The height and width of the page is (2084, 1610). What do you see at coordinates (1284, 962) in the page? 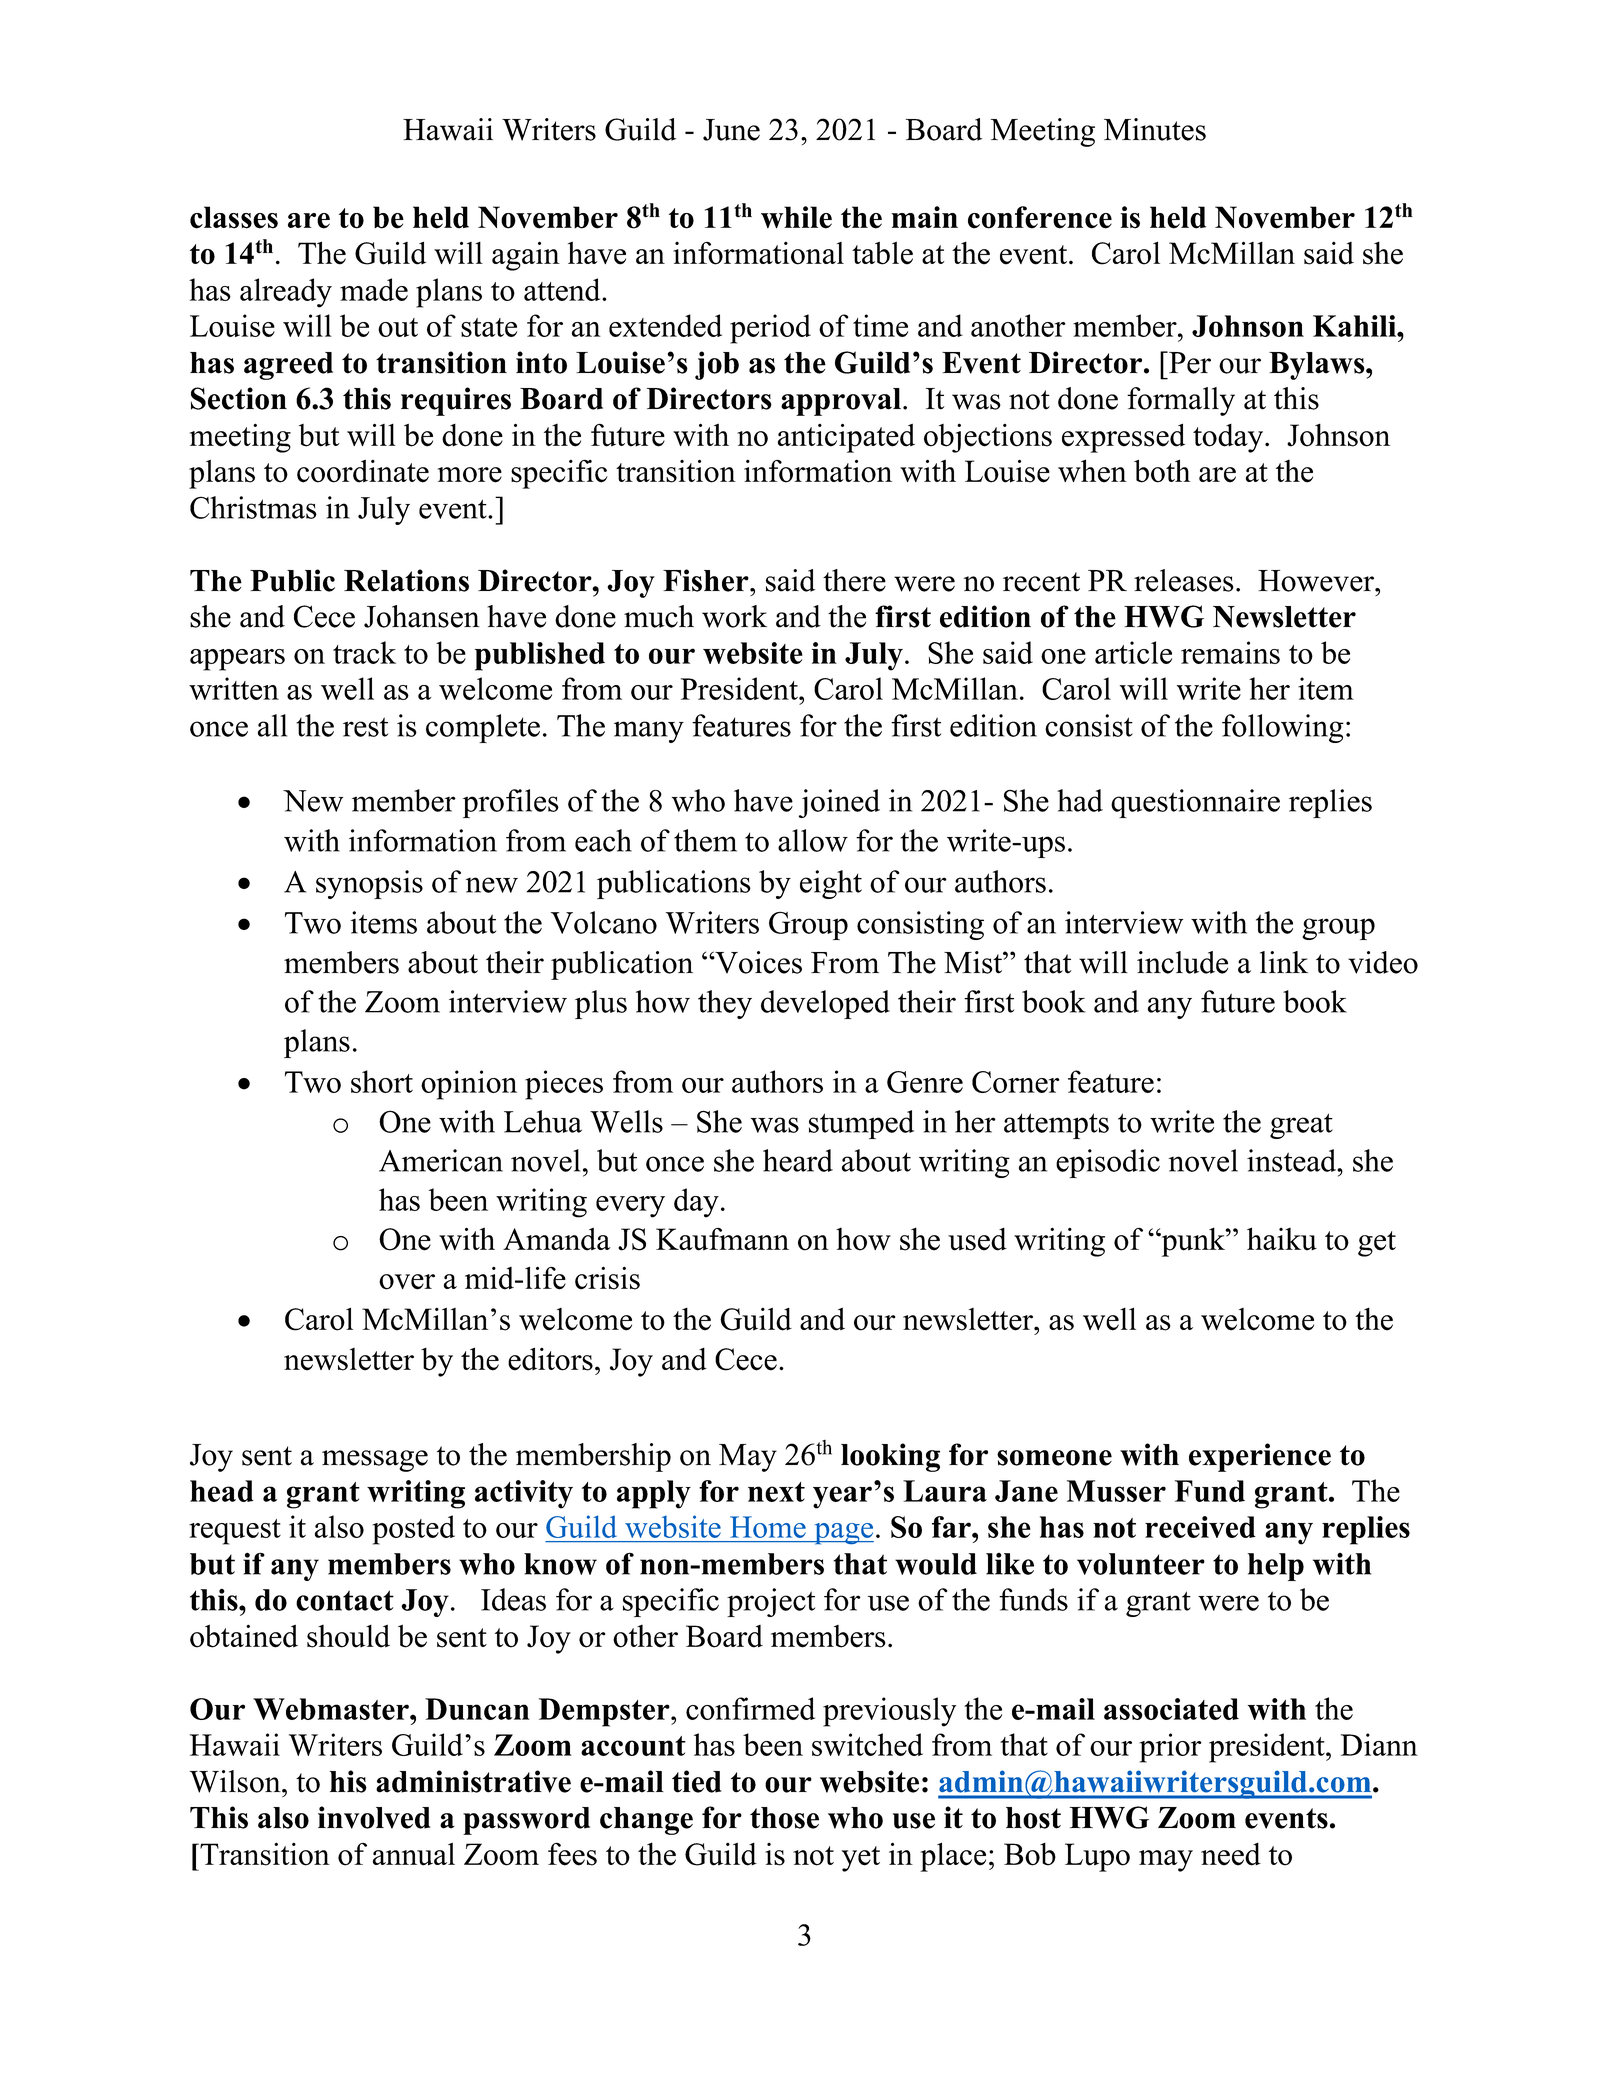
I see `link` at bounding box center [1284, 962].
